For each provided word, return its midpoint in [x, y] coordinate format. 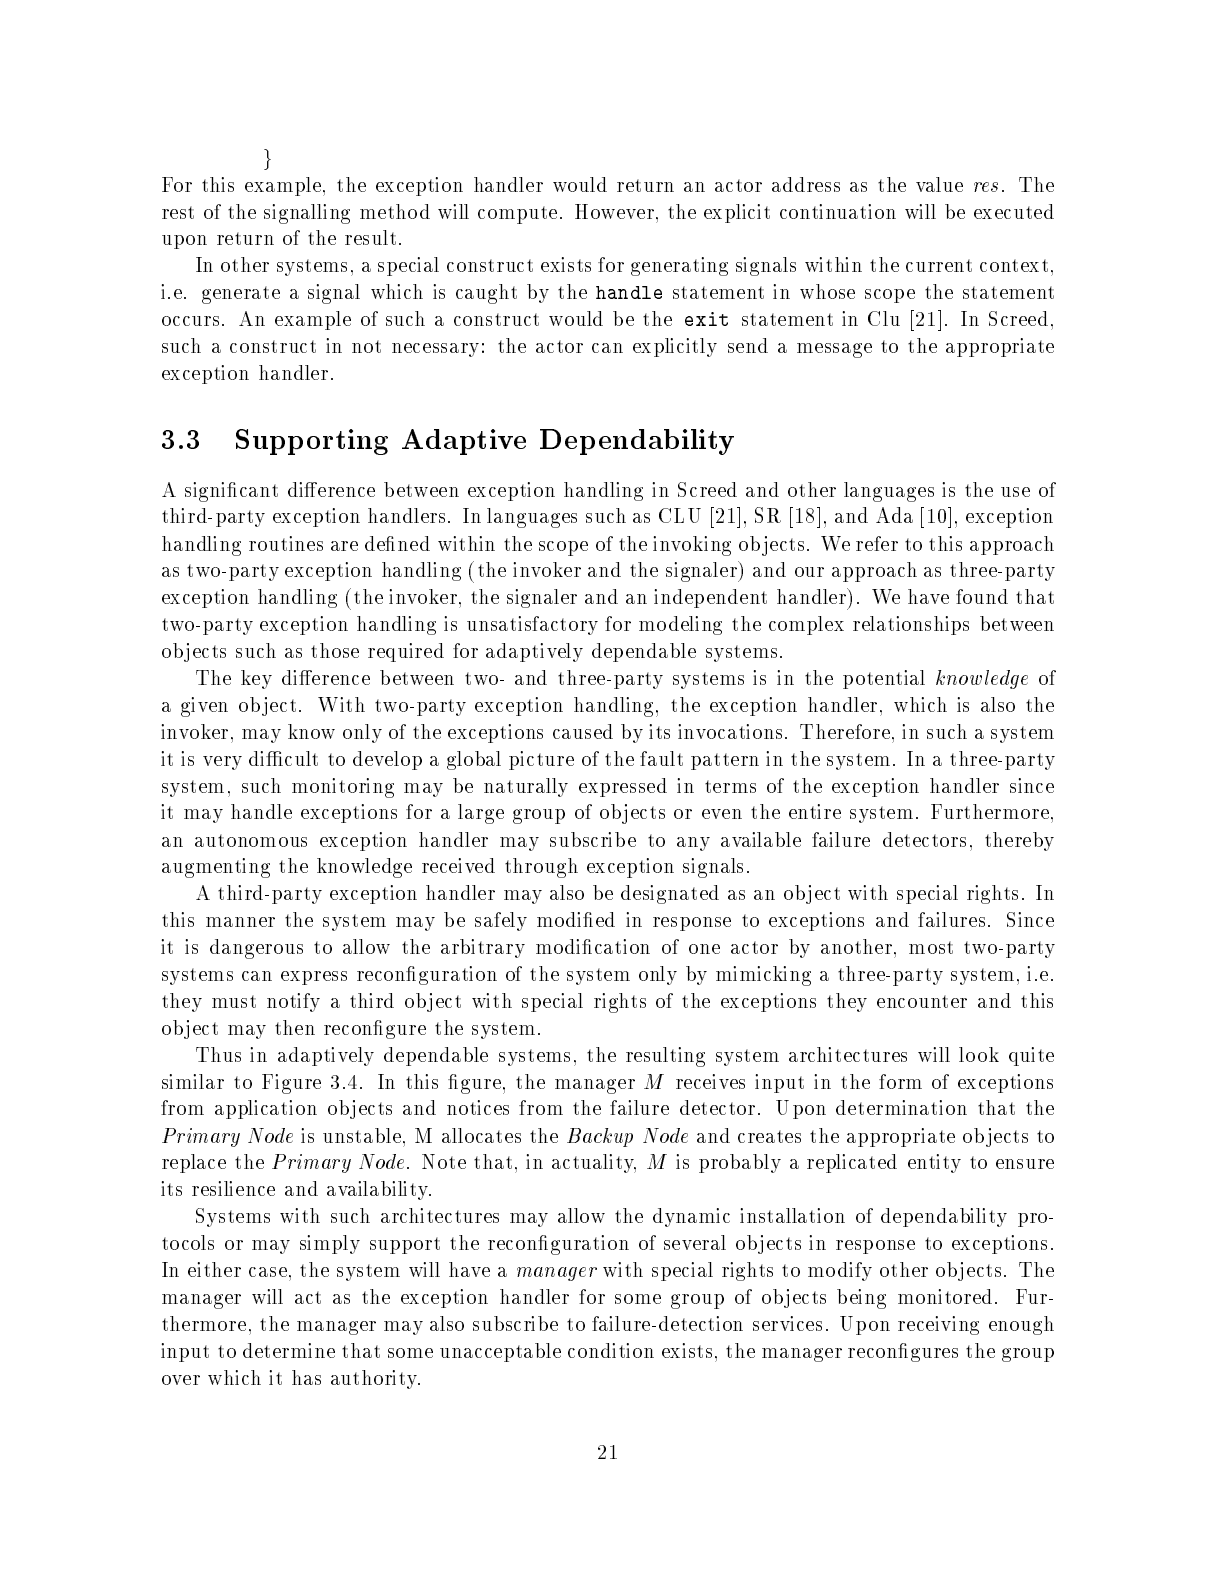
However [614, 211]
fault [661, 758]
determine [289, 1350]
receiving [938, 1325]
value [939, 184]
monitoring [343, 788]
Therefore [845, 731]
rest [178, 212]
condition [611, 1350]
